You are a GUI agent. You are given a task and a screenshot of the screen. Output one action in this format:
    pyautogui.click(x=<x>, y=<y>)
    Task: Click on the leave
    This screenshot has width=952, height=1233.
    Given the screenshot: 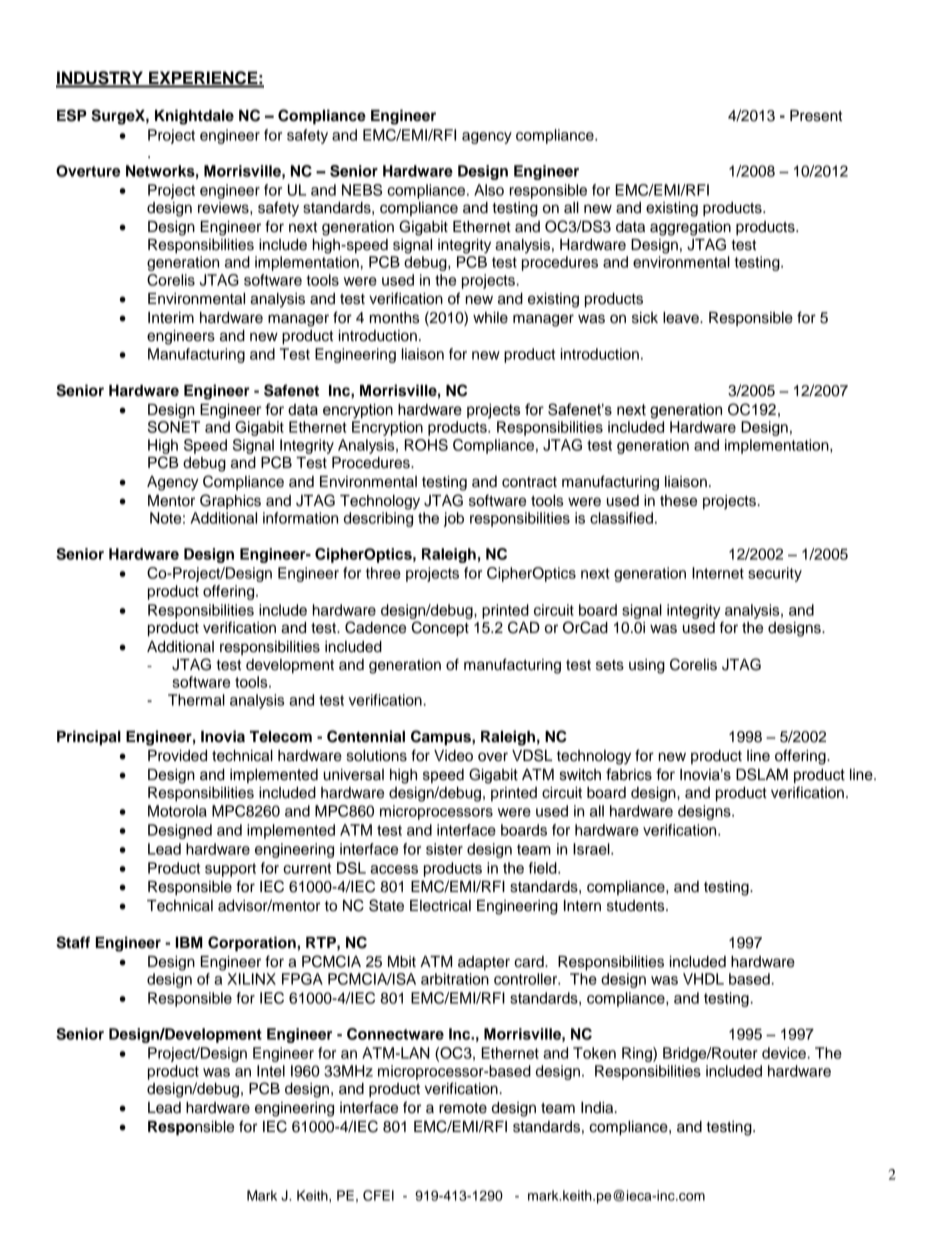 What is the action you would take?
    pyautogui.click(x=682, y=318)
